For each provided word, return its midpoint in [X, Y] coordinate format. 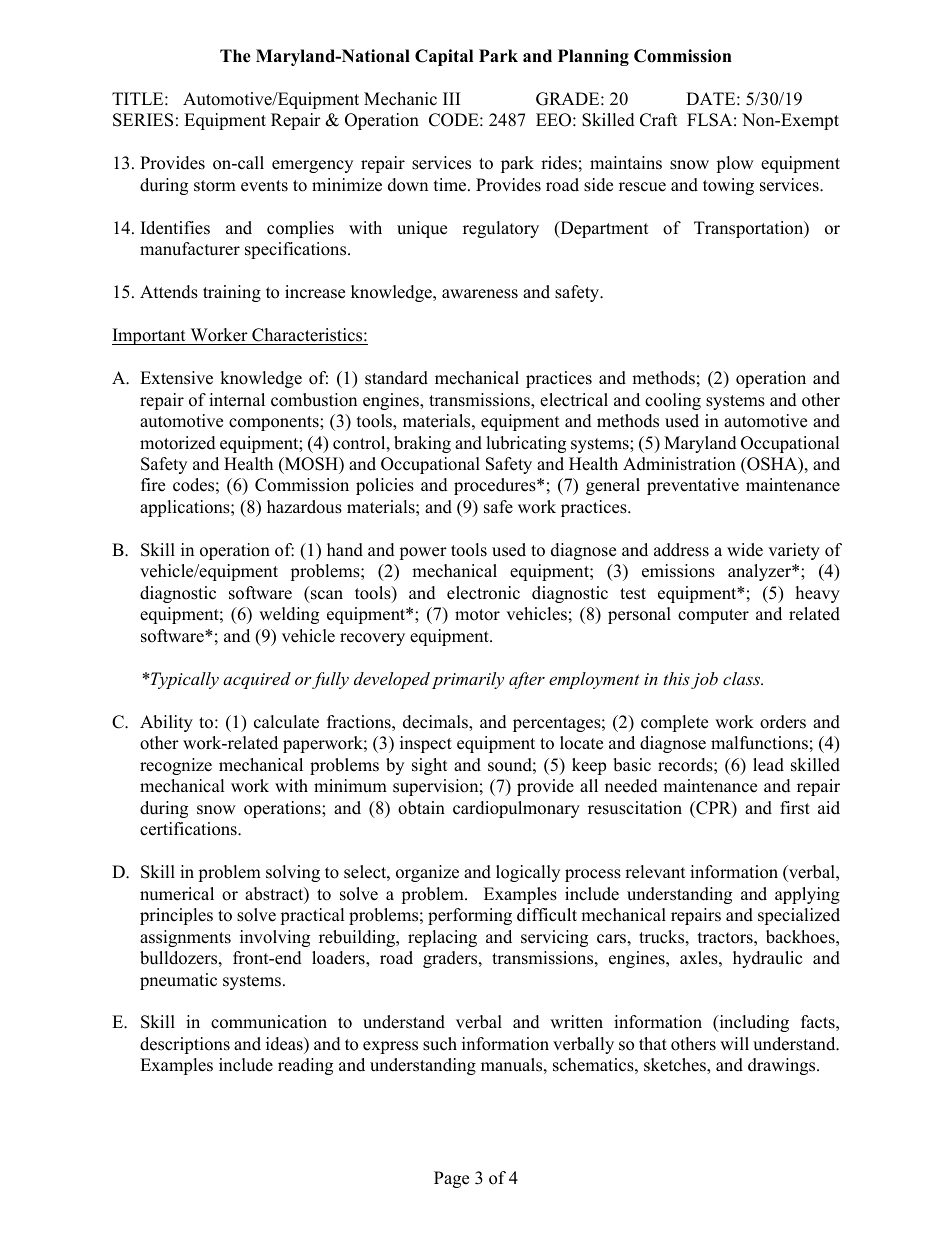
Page [451, 1179]
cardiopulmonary [516, 809]
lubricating [526, 444]
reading [305, 1066]
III [451, 98]
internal [237, 400]
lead [768, 765]
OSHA [772, 465]
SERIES [143, 120]
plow [735, 164]
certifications [189, 829]
